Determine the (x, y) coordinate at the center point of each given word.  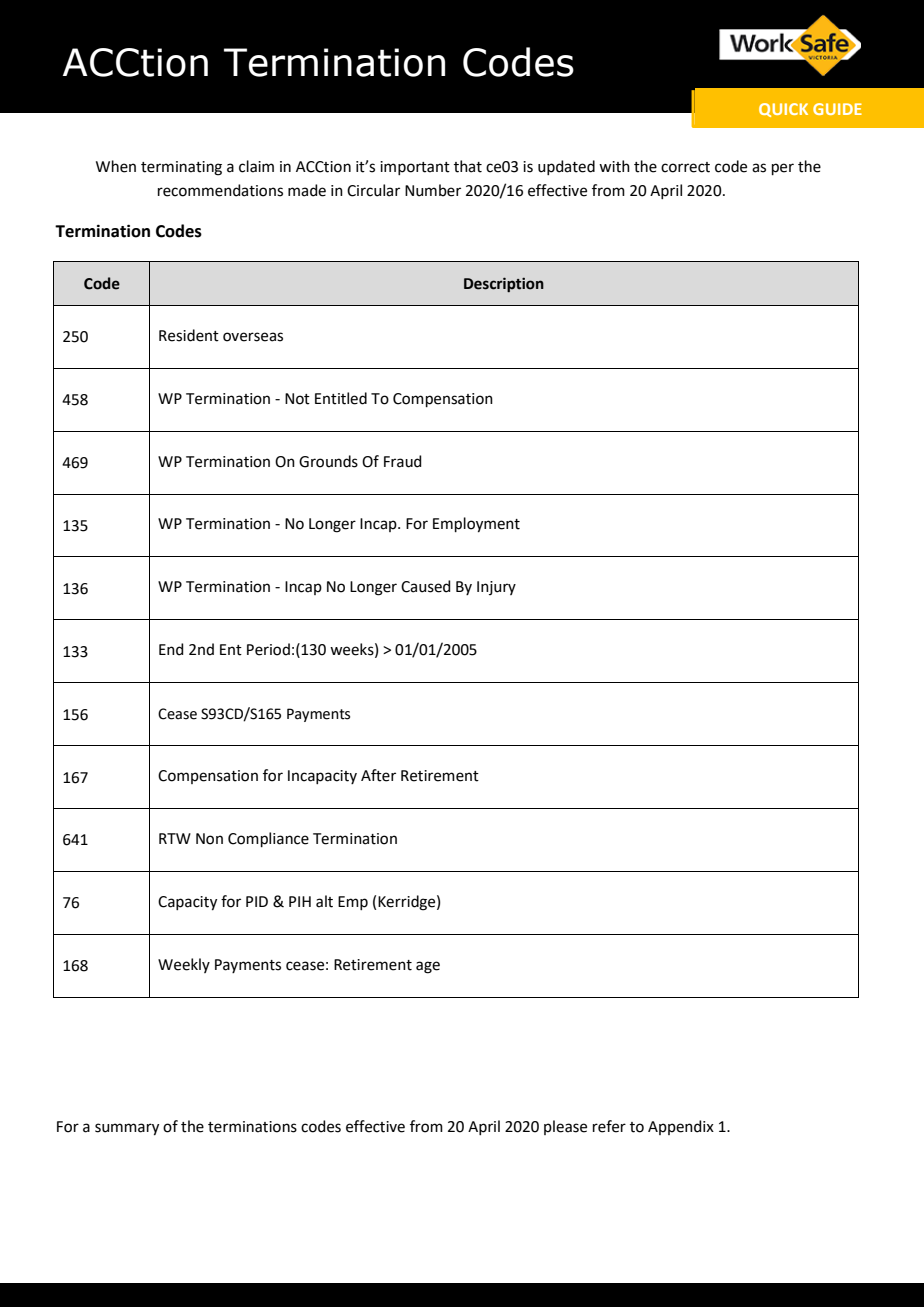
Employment (476, 525)
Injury (496, 588)
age (428, 967)
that (468, 166)
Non (209, 839)
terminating (181, 168)
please (565, 1127)
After (378, 775)
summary (127, 1129)
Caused (426, 586)
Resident (189, 335)
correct (685, 167)
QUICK (783, 110)
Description (504, 284)
